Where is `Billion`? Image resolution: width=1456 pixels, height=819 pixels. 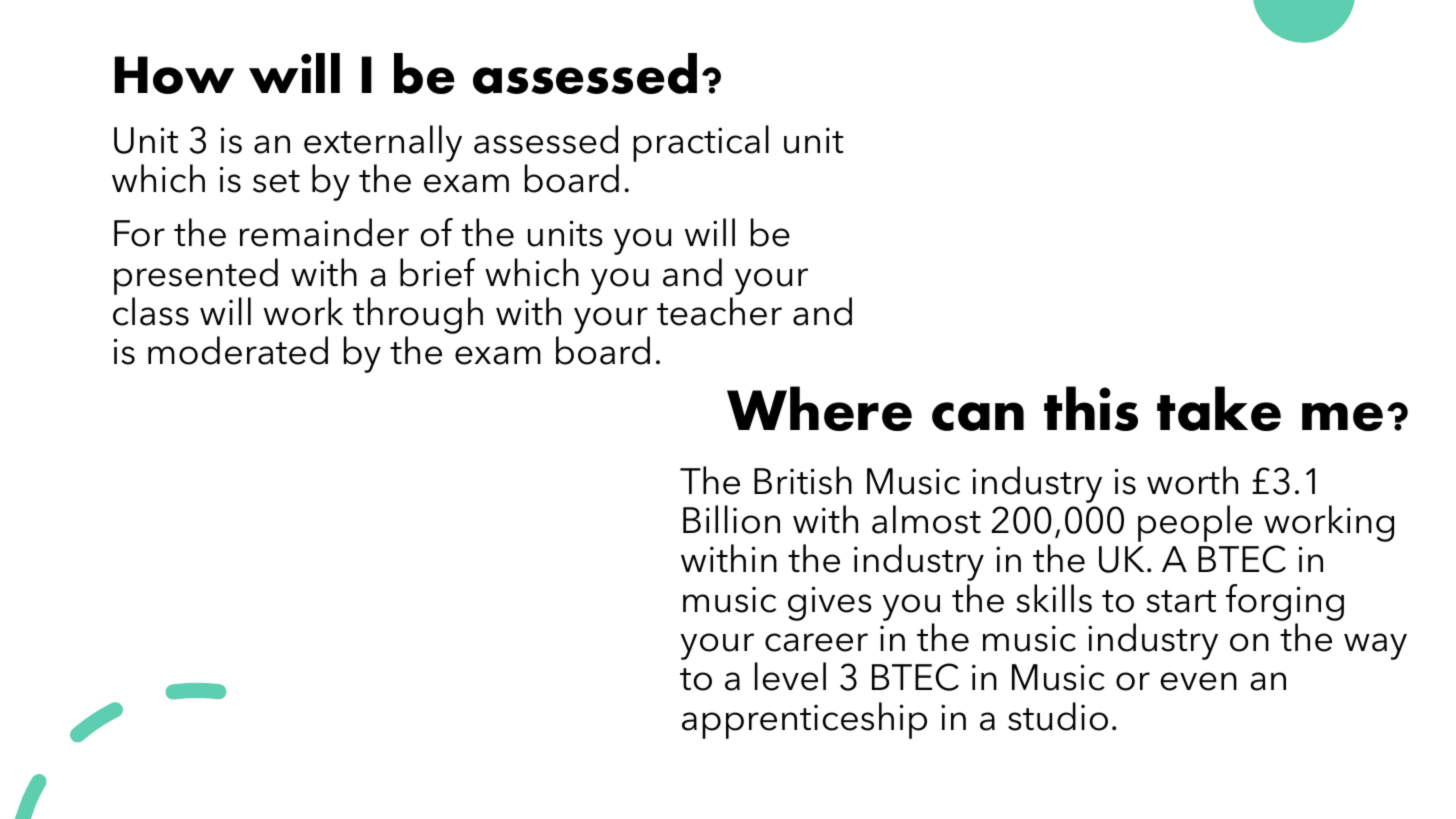 Billion is located at coordinates (731, 519).
